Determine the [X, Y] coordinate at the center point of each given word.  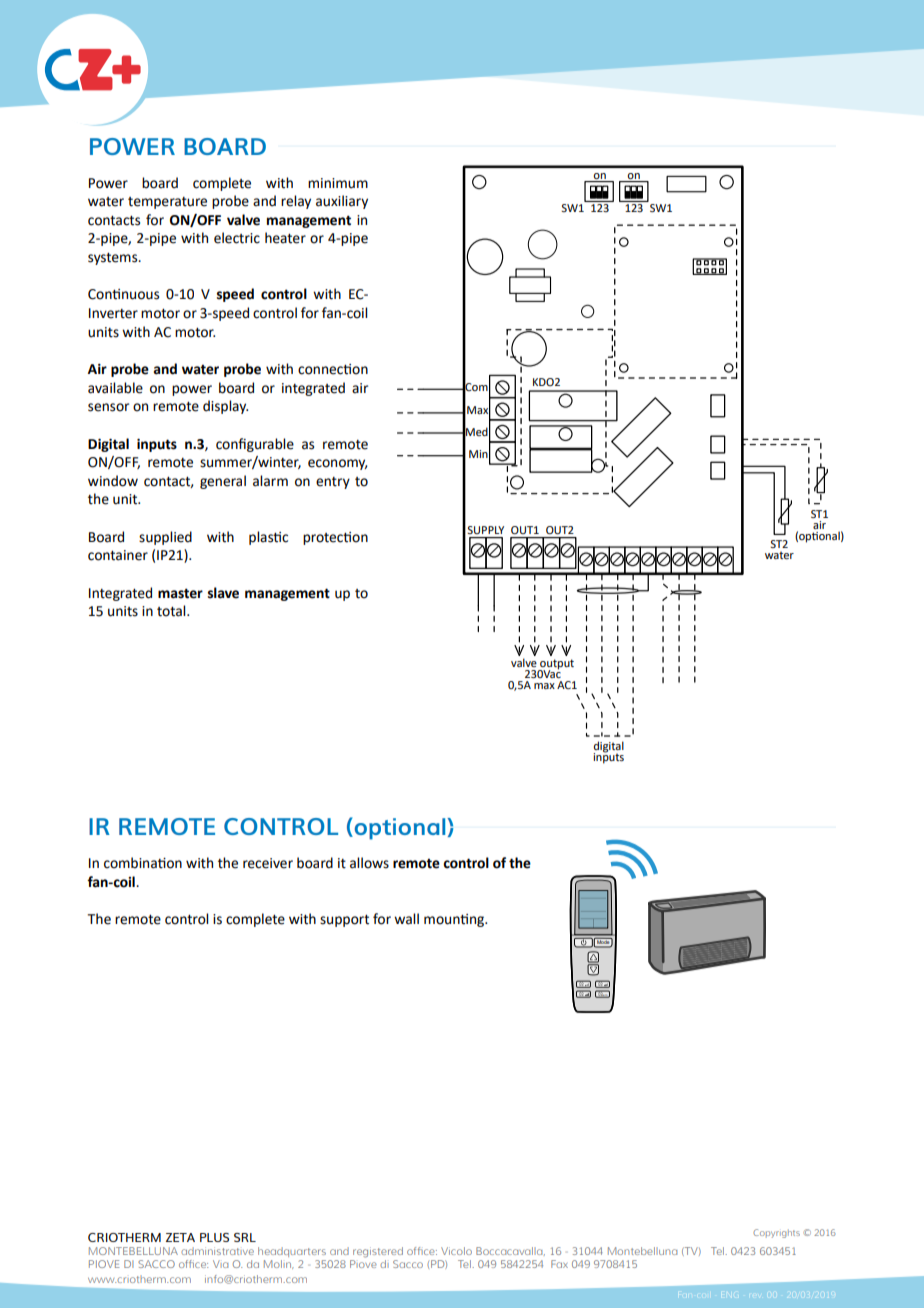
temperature [167, 203]
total [172, 611]
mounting [455, 920]
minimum [338, 183]
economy [337, 464]
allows [369, 863]
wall [406, 919]
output [556, 665]
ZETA [180, 1237]
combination [143, 863]
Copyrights [776, 1233]
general [223, 482]
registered [378, 1252]
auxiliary [342, 202]
